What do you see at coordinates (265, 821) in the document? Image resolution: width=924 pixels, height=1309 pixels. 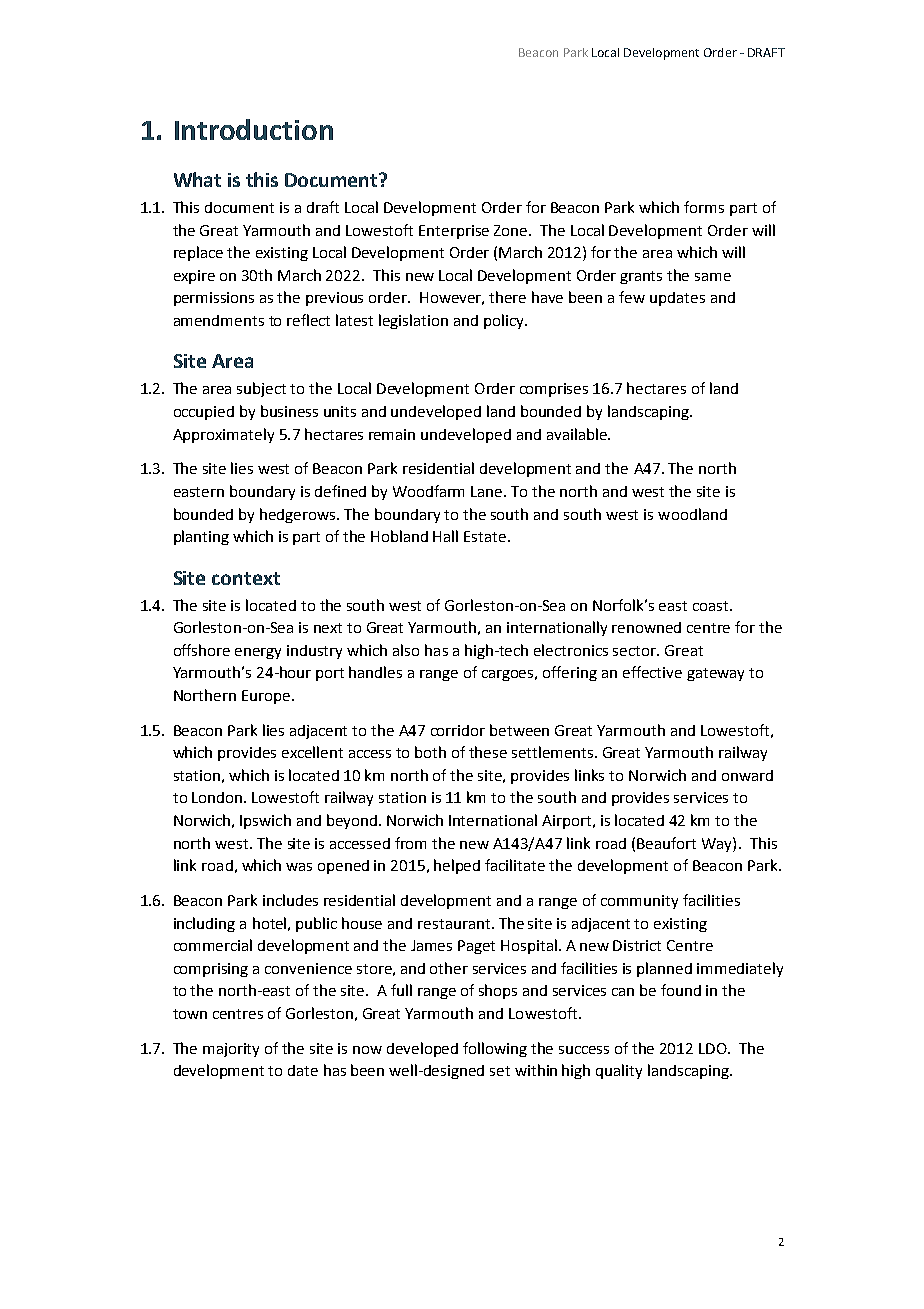 I see `Ipswich` at bounding box center [265, 821].
